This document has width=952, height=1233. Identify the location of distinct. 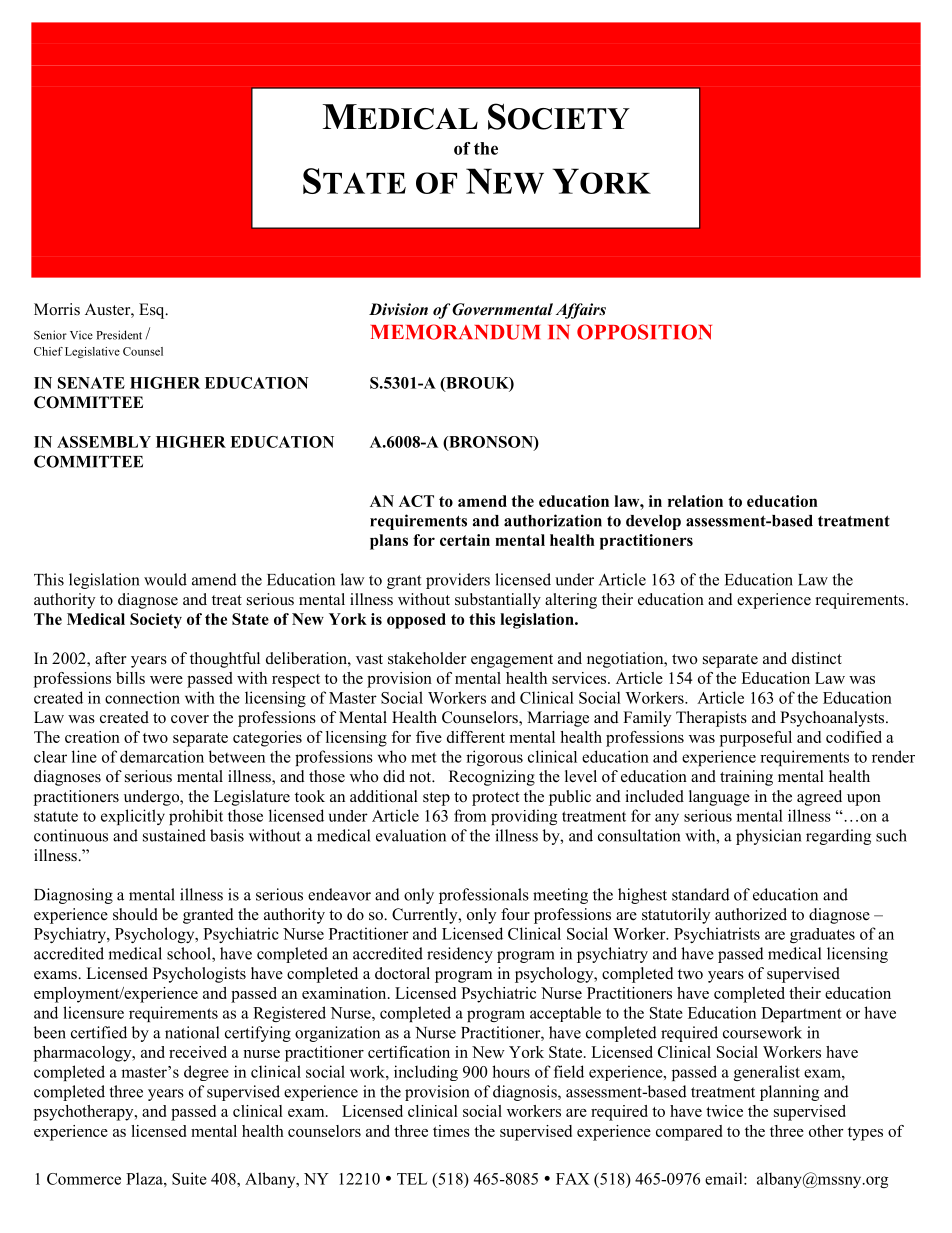
(817, 658).
